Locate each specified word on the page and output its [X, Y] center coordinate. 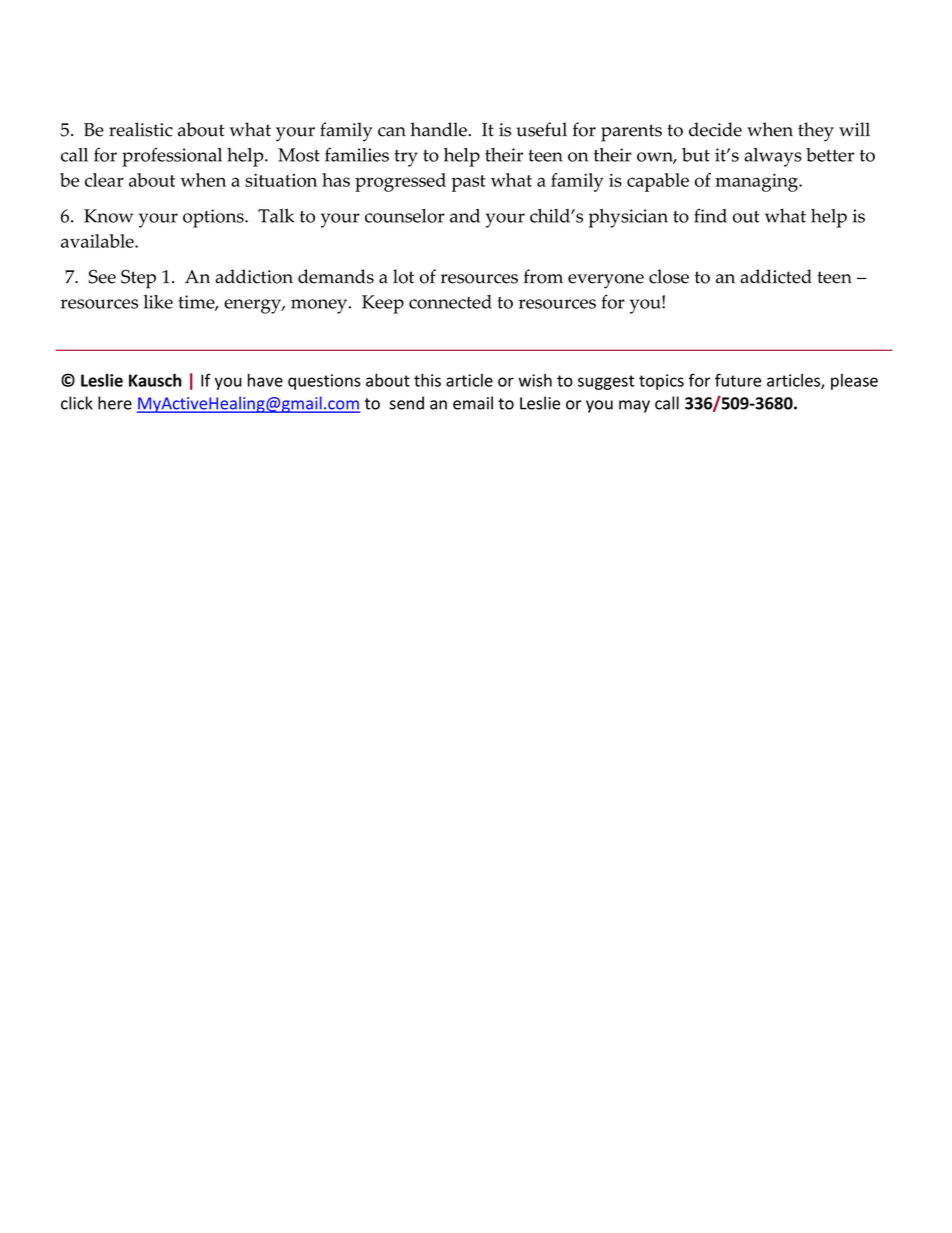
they [816, 132]
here [115, 403]
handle [438, 129]
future [738, 380]
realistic [141, 129]
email [473, 403]
